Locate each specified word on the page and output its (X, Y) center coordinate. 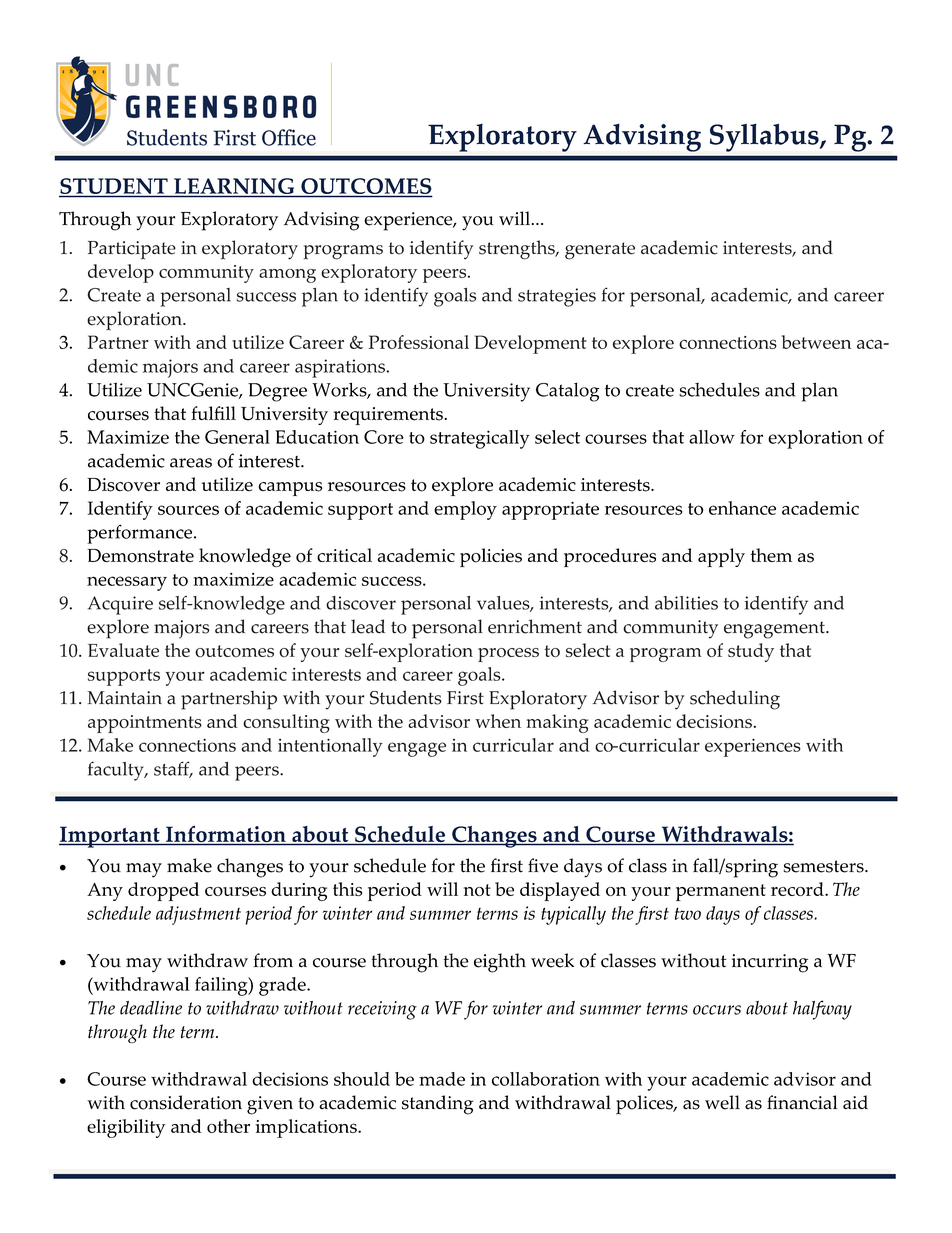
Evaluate (123, 650)
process (508, 655)
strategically (480, 439)
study (751, 652)
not (477, 890)
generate (600, 251)
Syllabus (765, 138)
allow (712, 437)
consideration (186, 1102)
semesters (825, 866)
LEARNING (234, 187)
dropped (163, 891)
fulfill (213, 413)
